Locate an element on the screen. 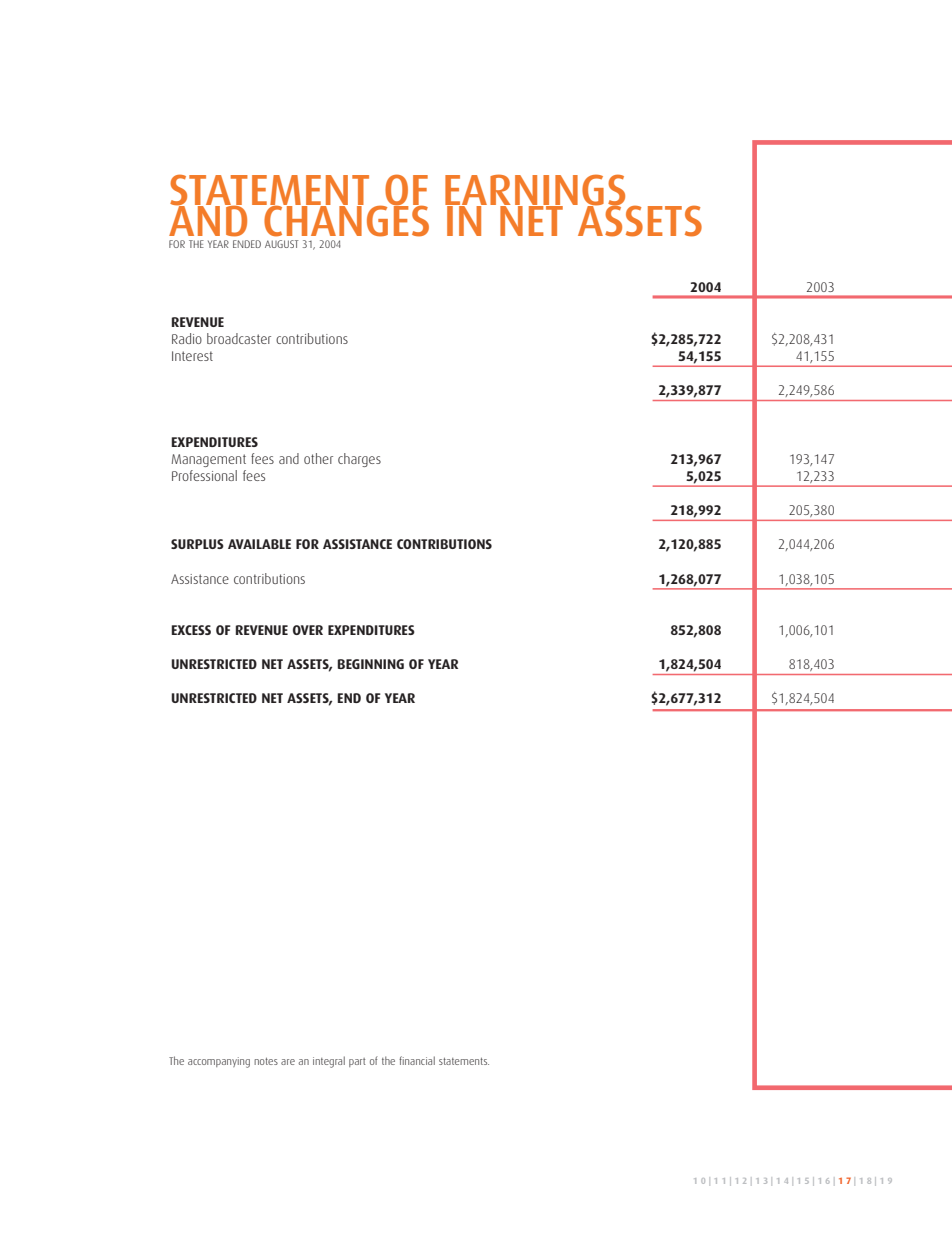 The width and height of the screenshot is (952, 1233). EXCESS is located at coordinates (191, 630).
